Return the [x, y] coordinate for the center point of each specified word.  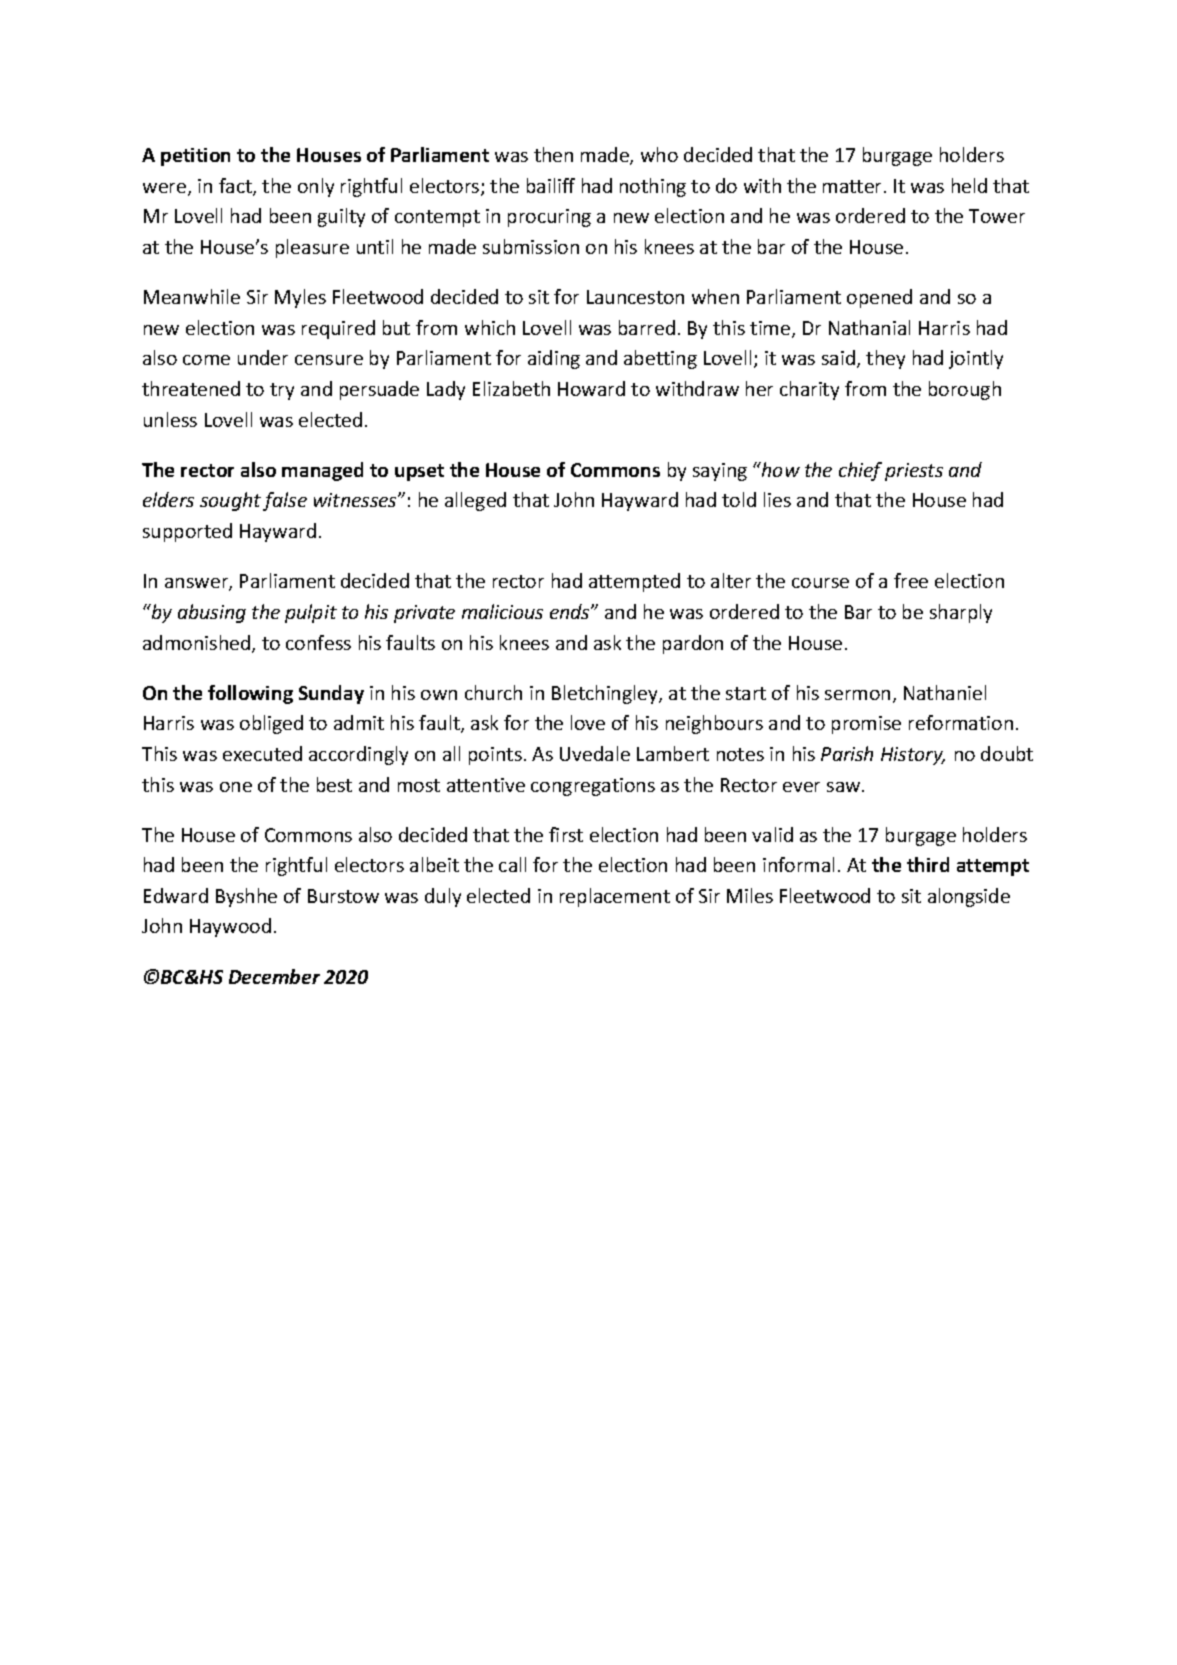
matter [854, 186]
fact [236, 187]
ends [571, 611]
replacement [615, 897]
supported [187, 532]
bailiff [551, 185]
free [911, 580]
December [274, 976]
